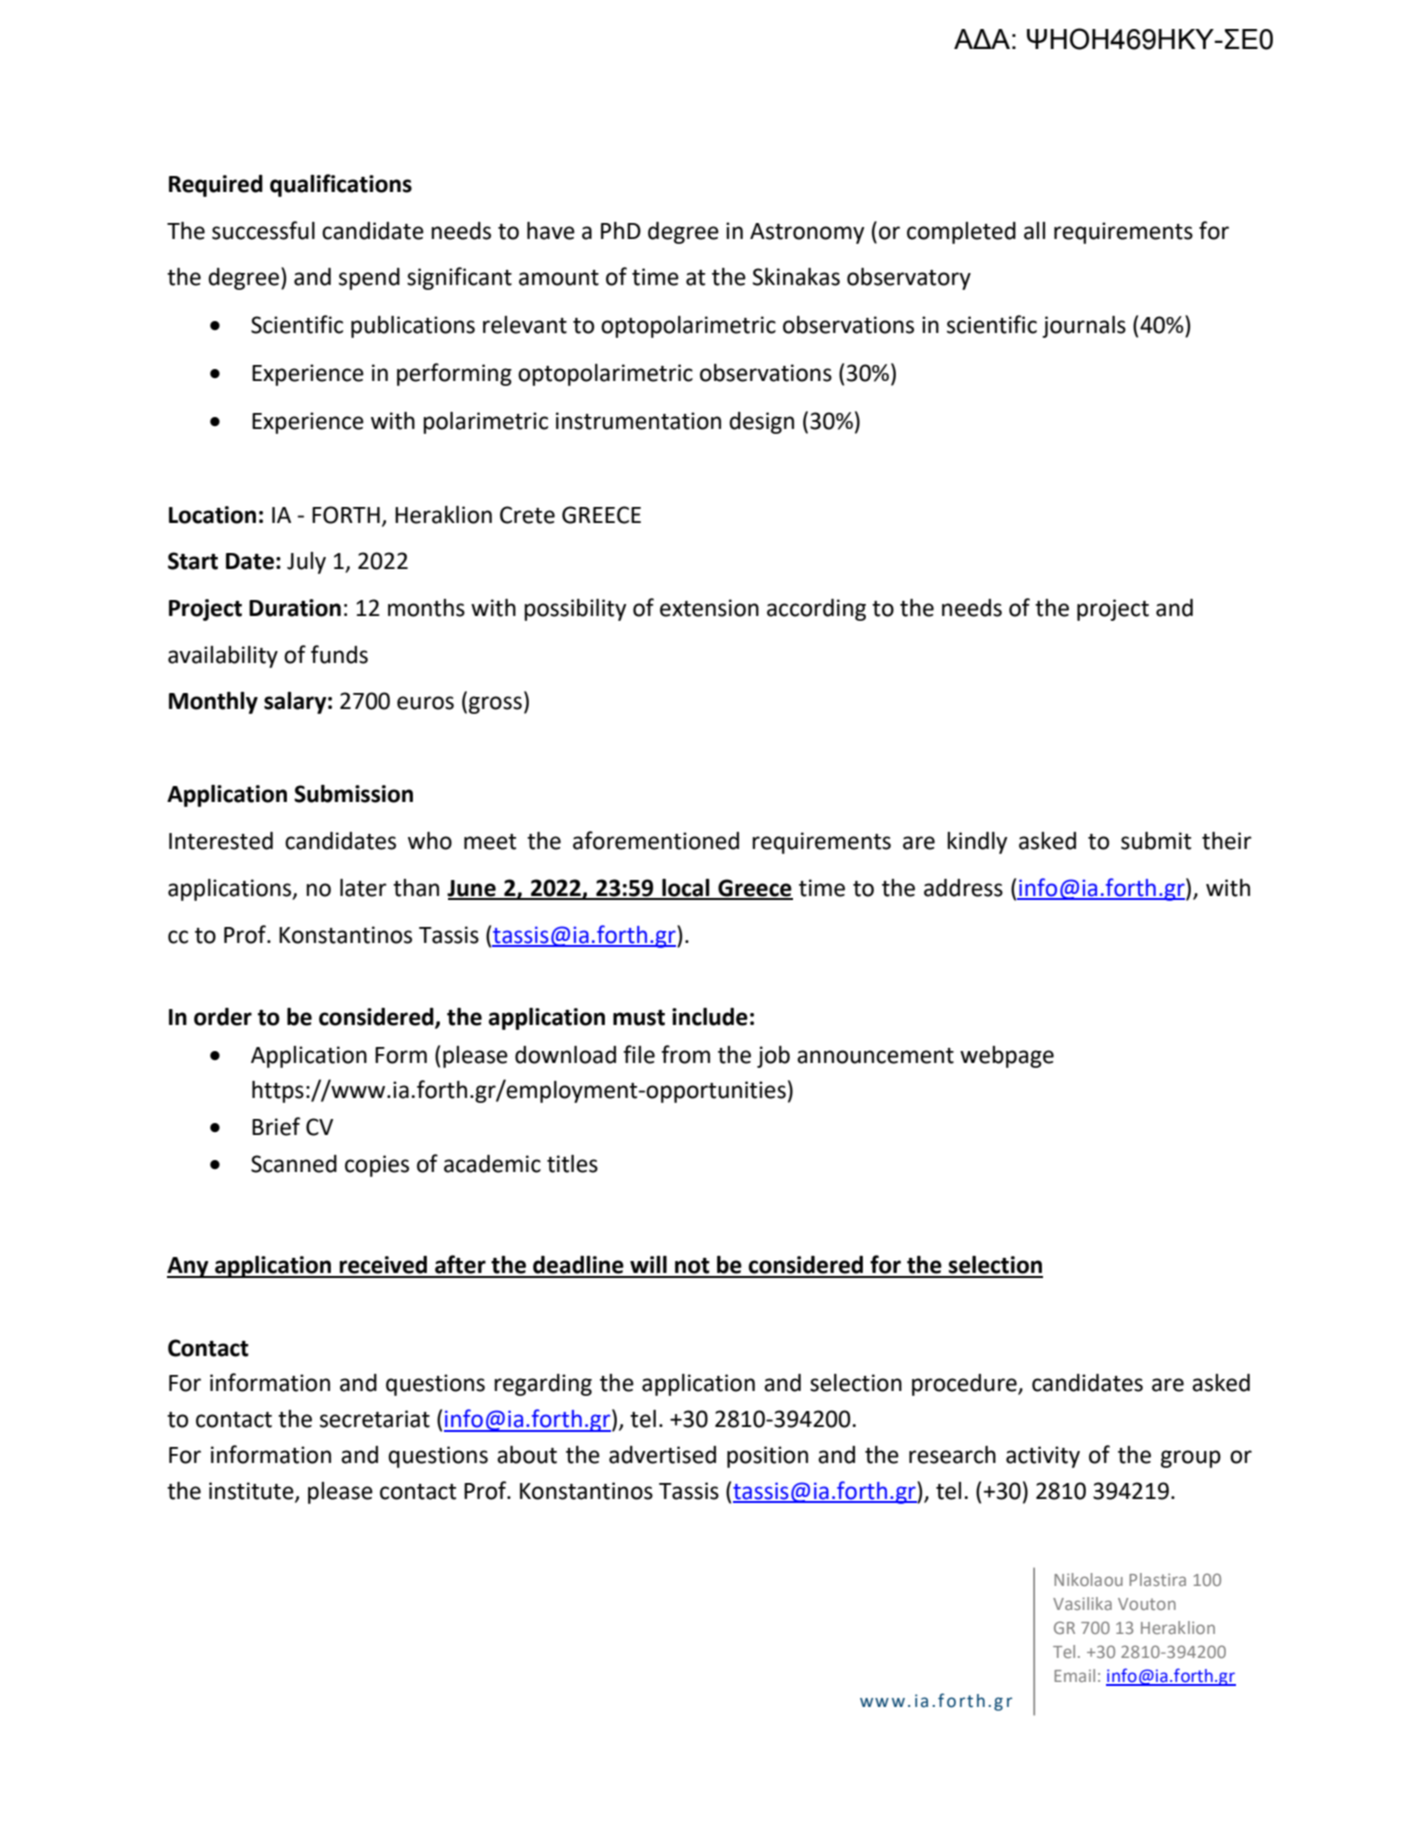  I want to click on webpage, so click(1007, 1057).
